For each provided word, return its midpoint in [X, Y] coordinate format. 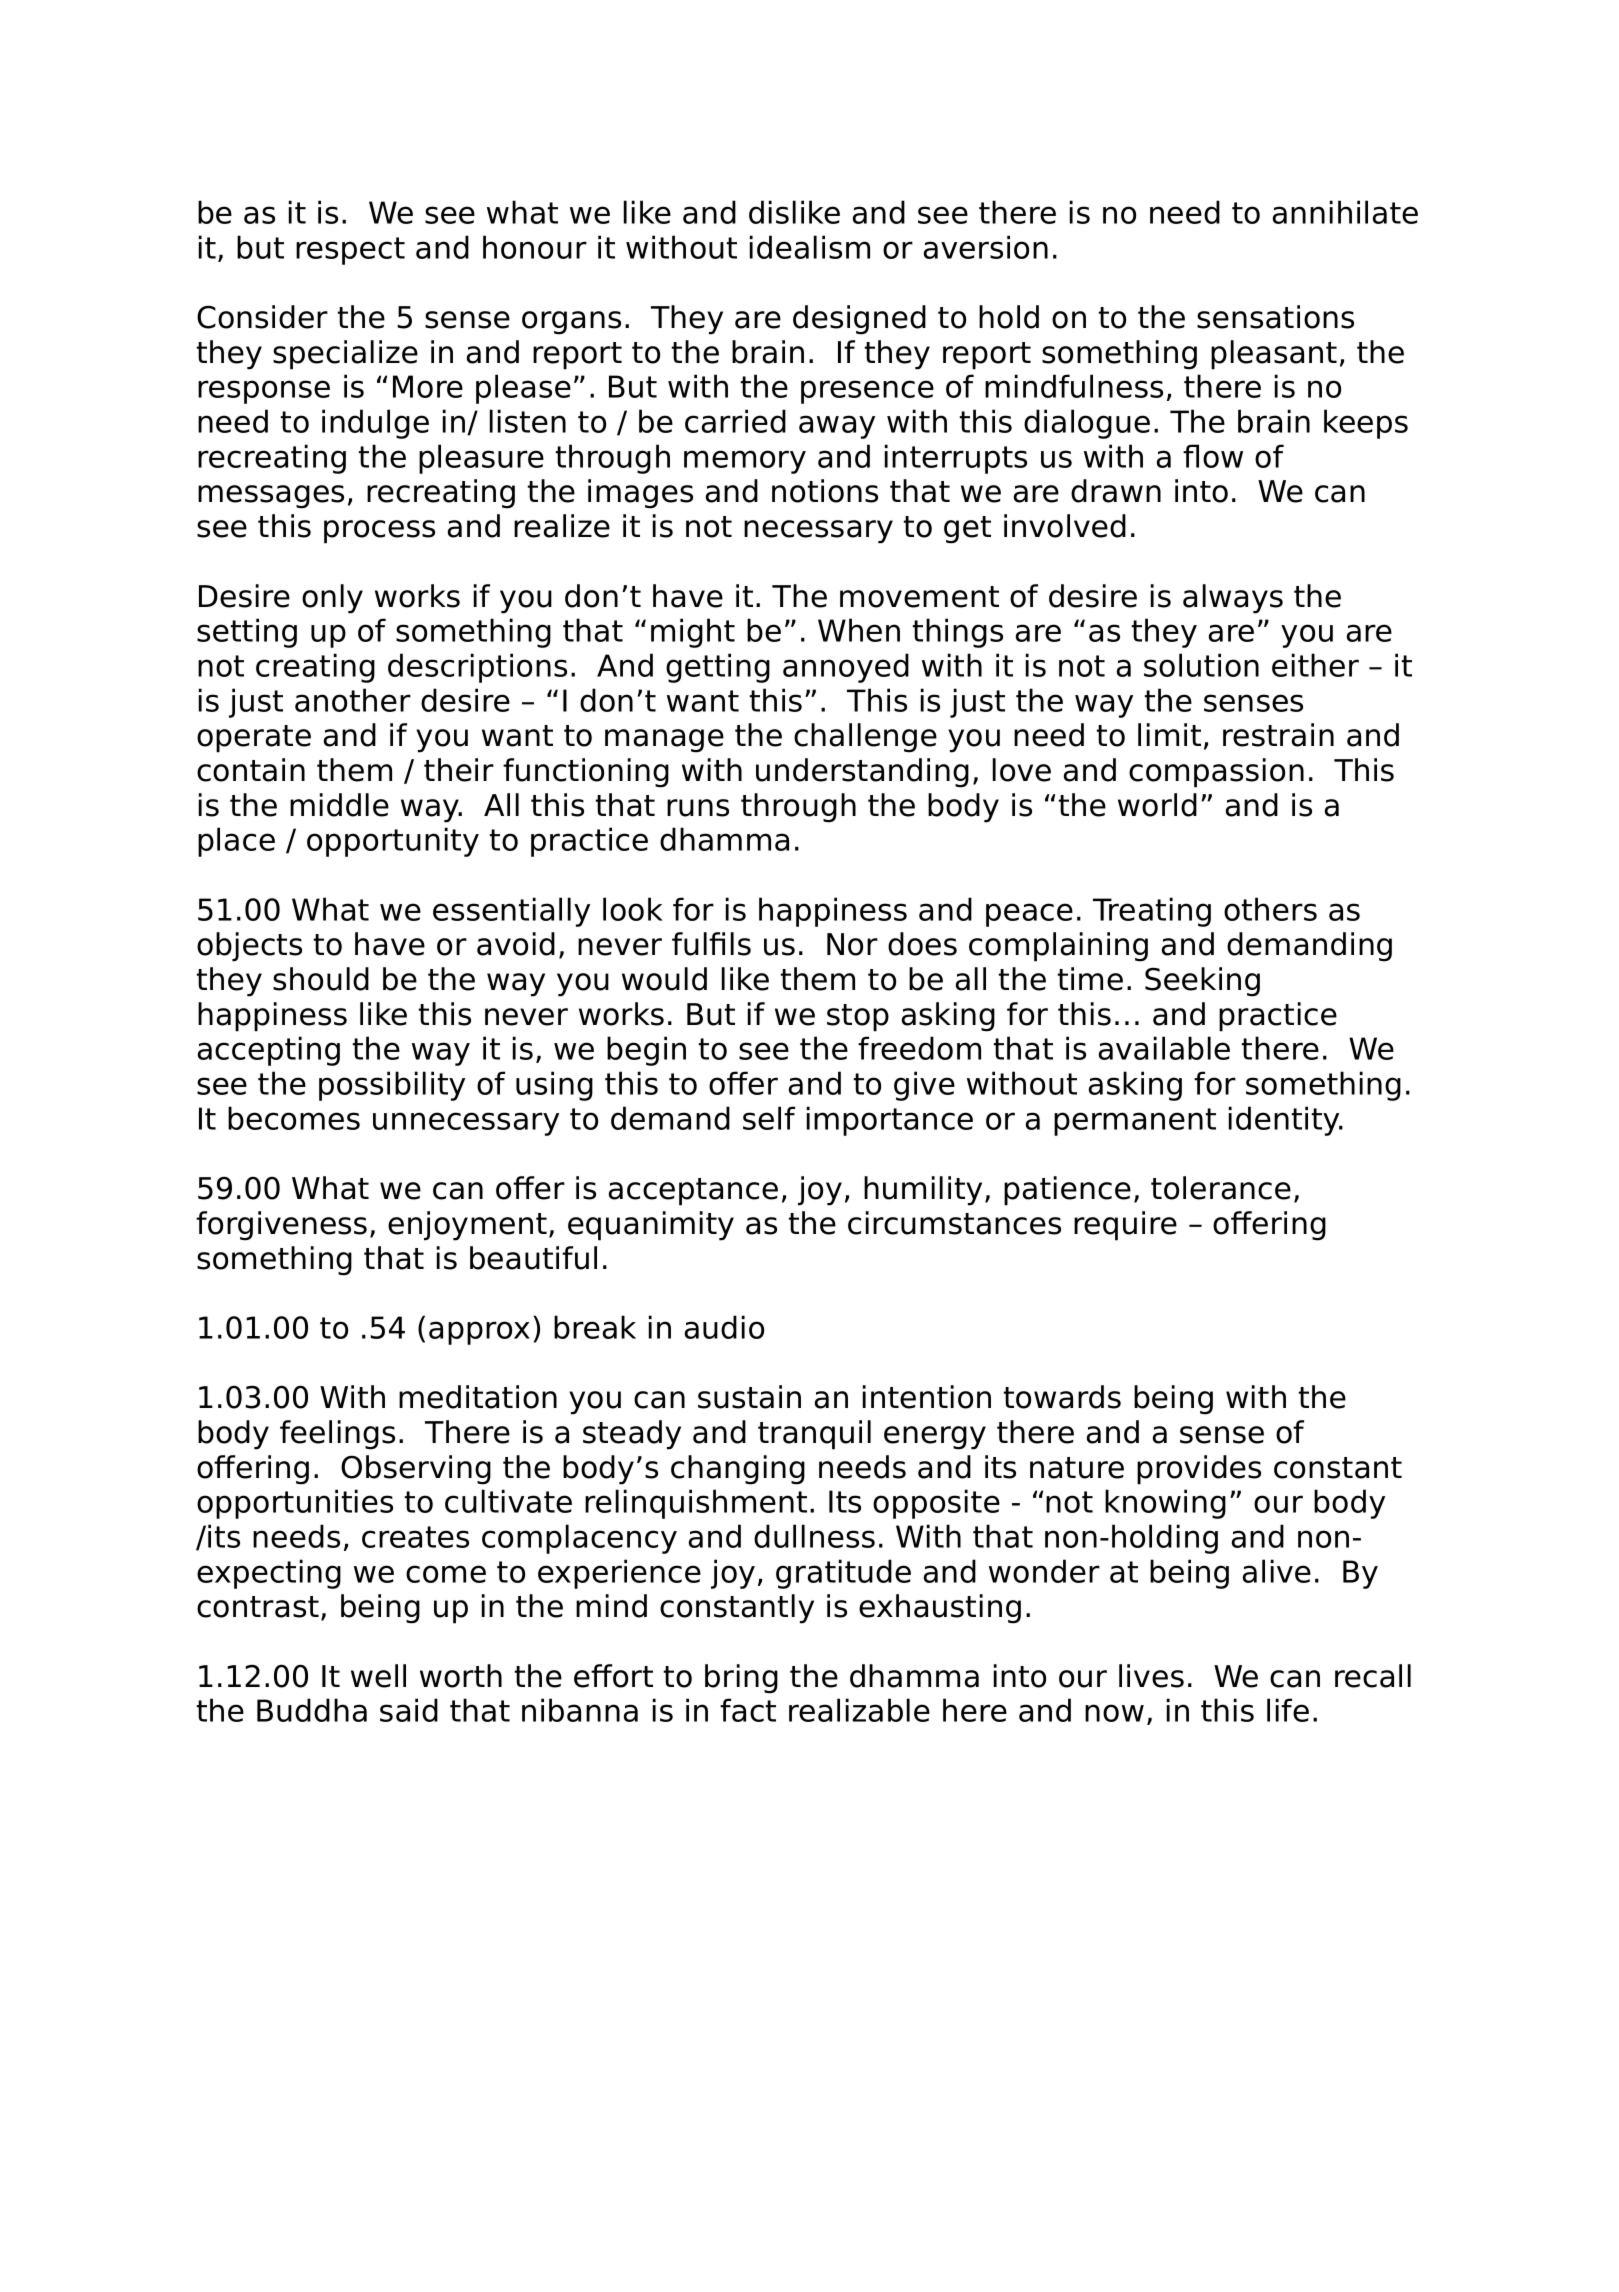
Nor [852, 944]
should [321, 979]
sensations [1275, 317]
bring [741, 1679]
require [1125, 1226]
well [378, 1676]
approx [479, 1333]
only [332, 599]
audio [724, 1327]
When [859, 630]
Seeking [1202, 982]
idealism [810, 247]
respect [350, 251]
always [1233, 599]
